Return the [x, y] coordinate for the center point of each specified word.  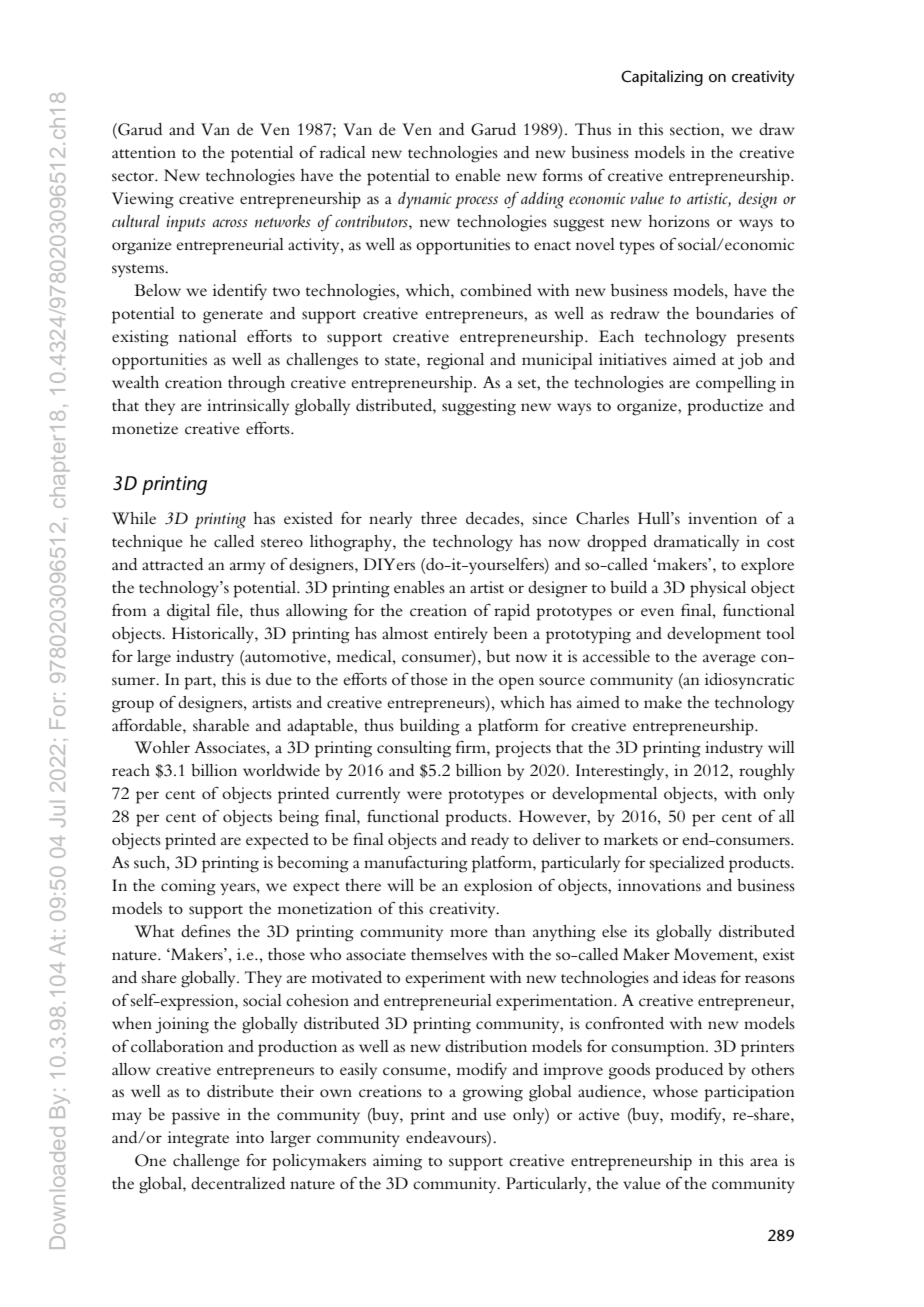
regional [455, 361]
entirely [461, 635]
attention [144, 152]
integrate [198, 1139]
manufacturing [416, 864]
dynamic [425, 200]
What [154, 931]
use [495, 1116]
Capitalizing [662, 78]
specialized [687, 864]
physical [718, 589]
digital [188, 612]
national [208, 336]
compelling [736, 384]
